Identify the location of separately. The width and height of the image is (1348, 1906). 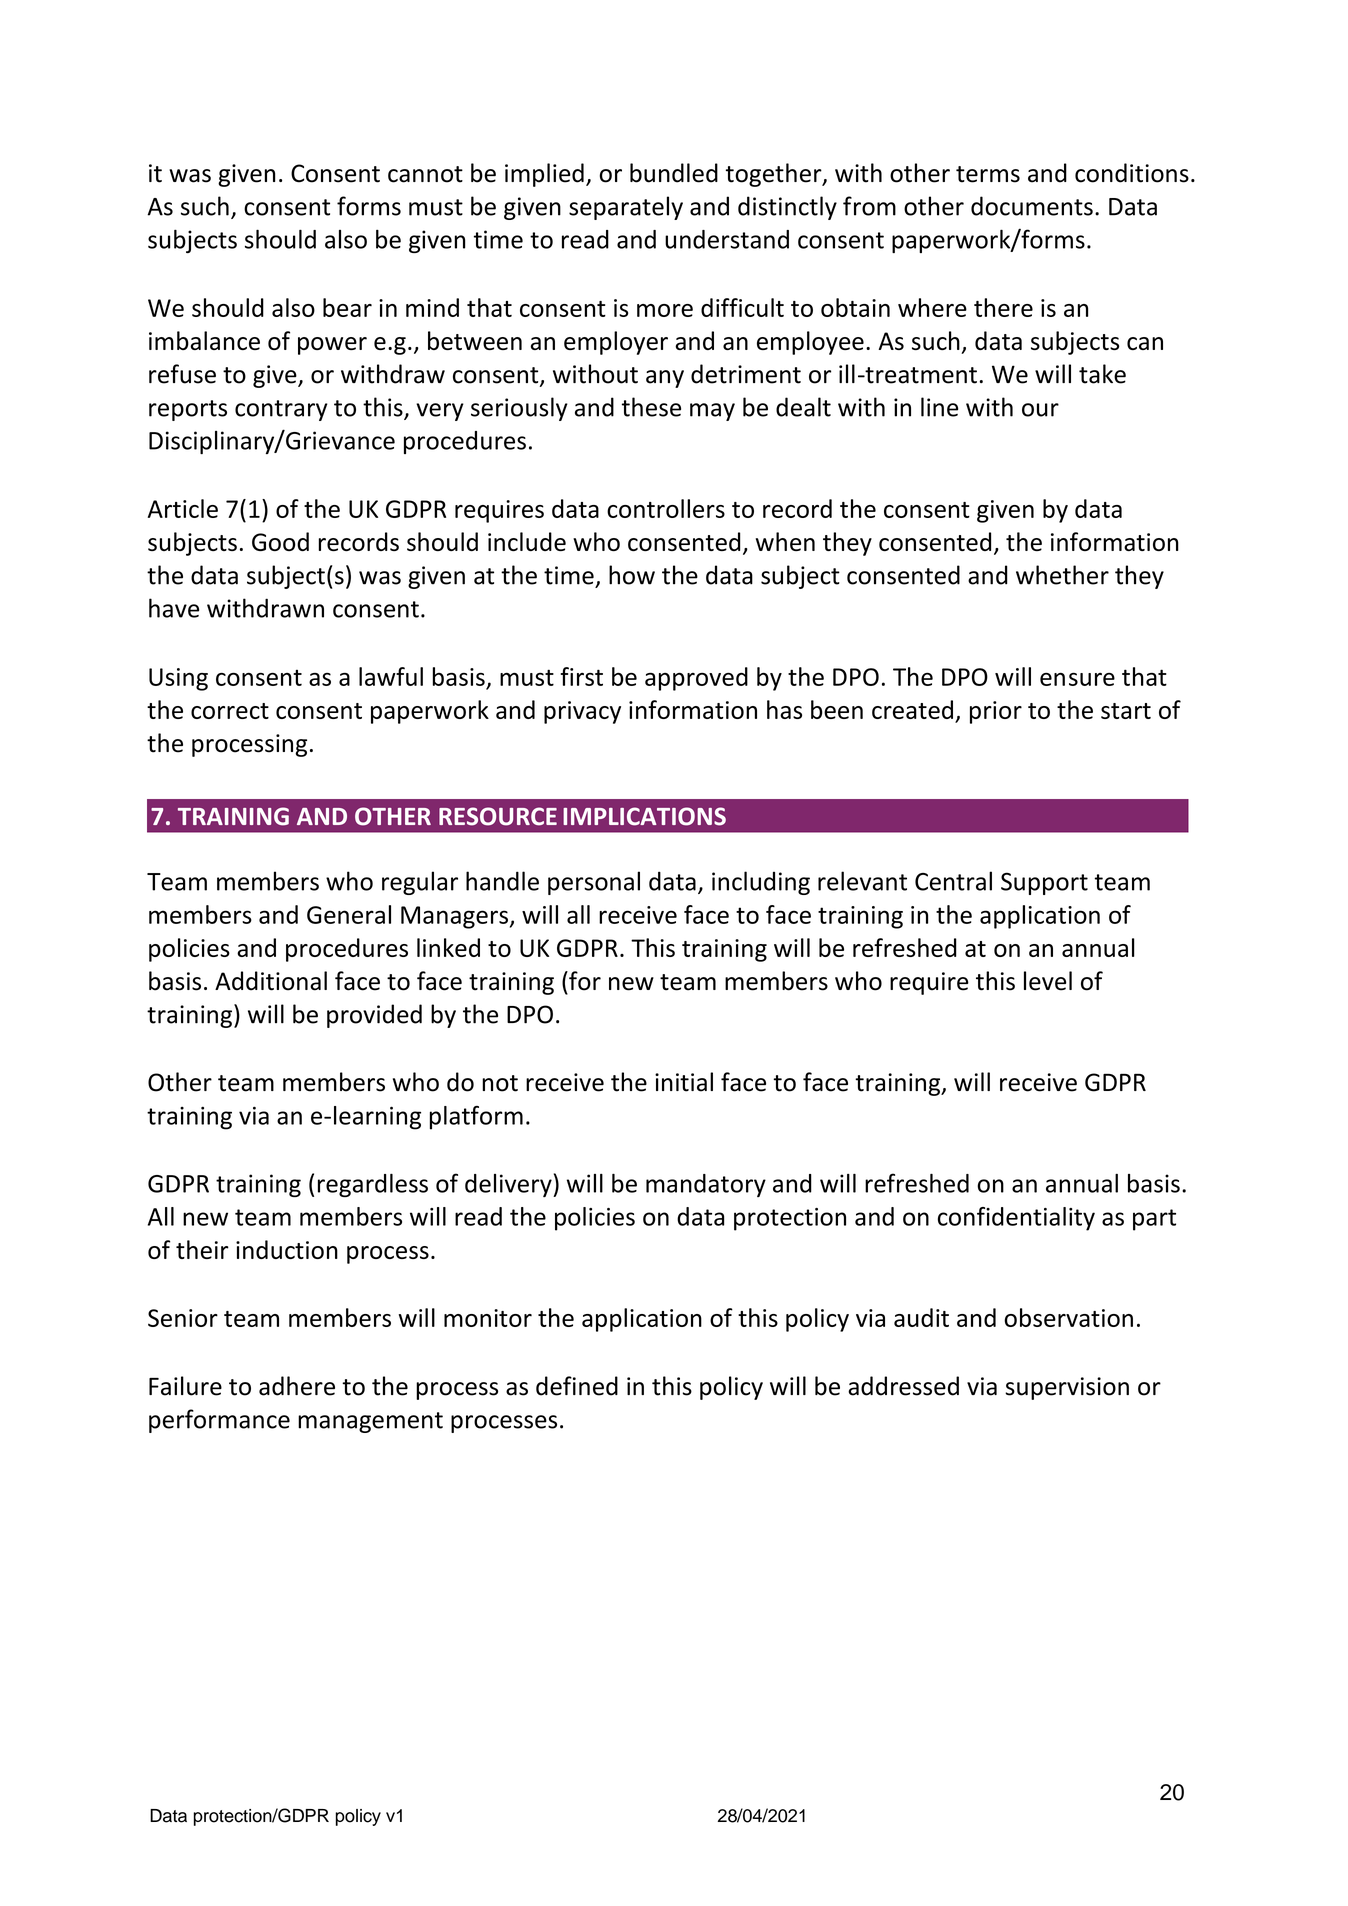
(626, 208).
